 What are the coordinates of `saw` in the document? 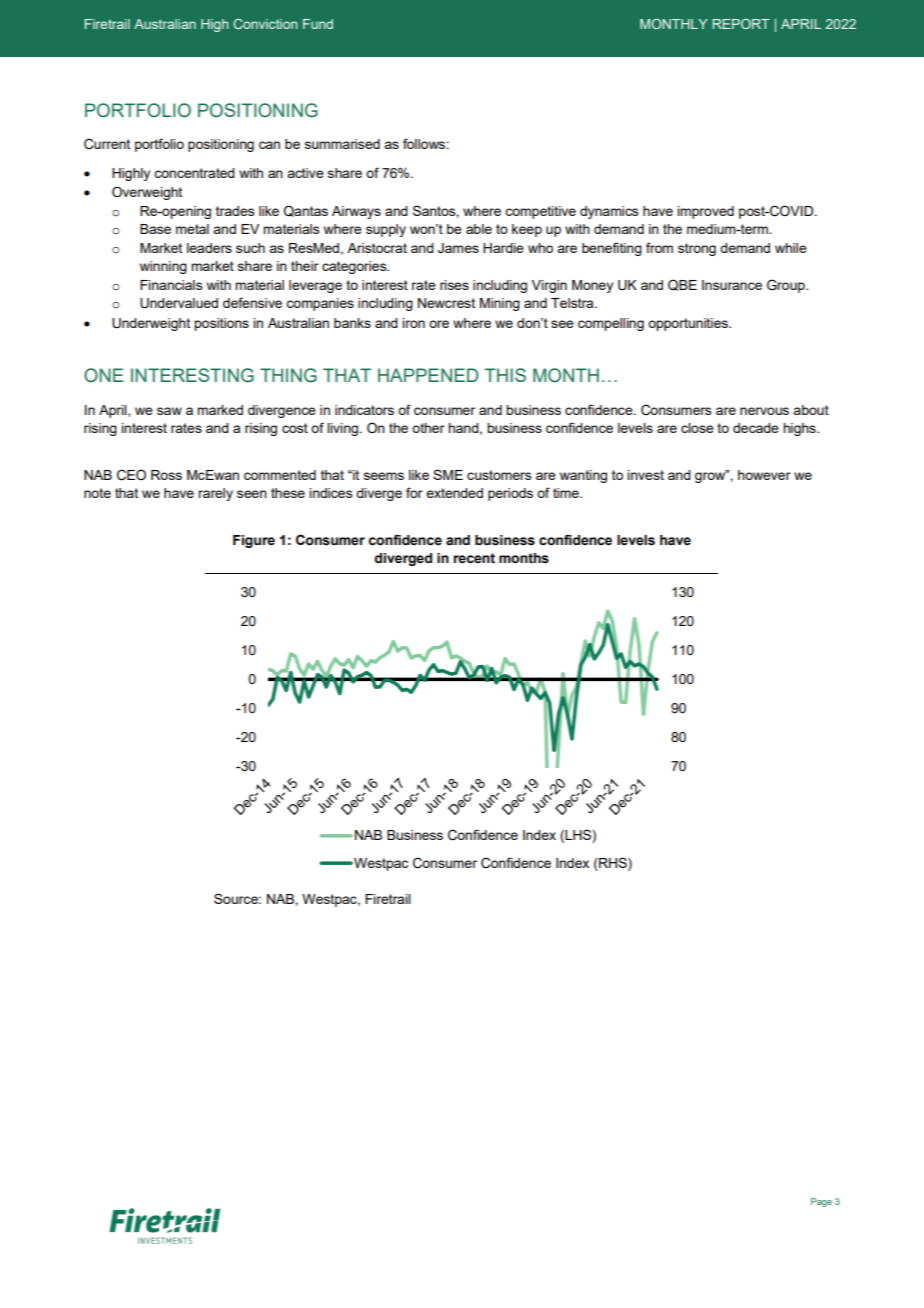 It's located at (169, 411).
